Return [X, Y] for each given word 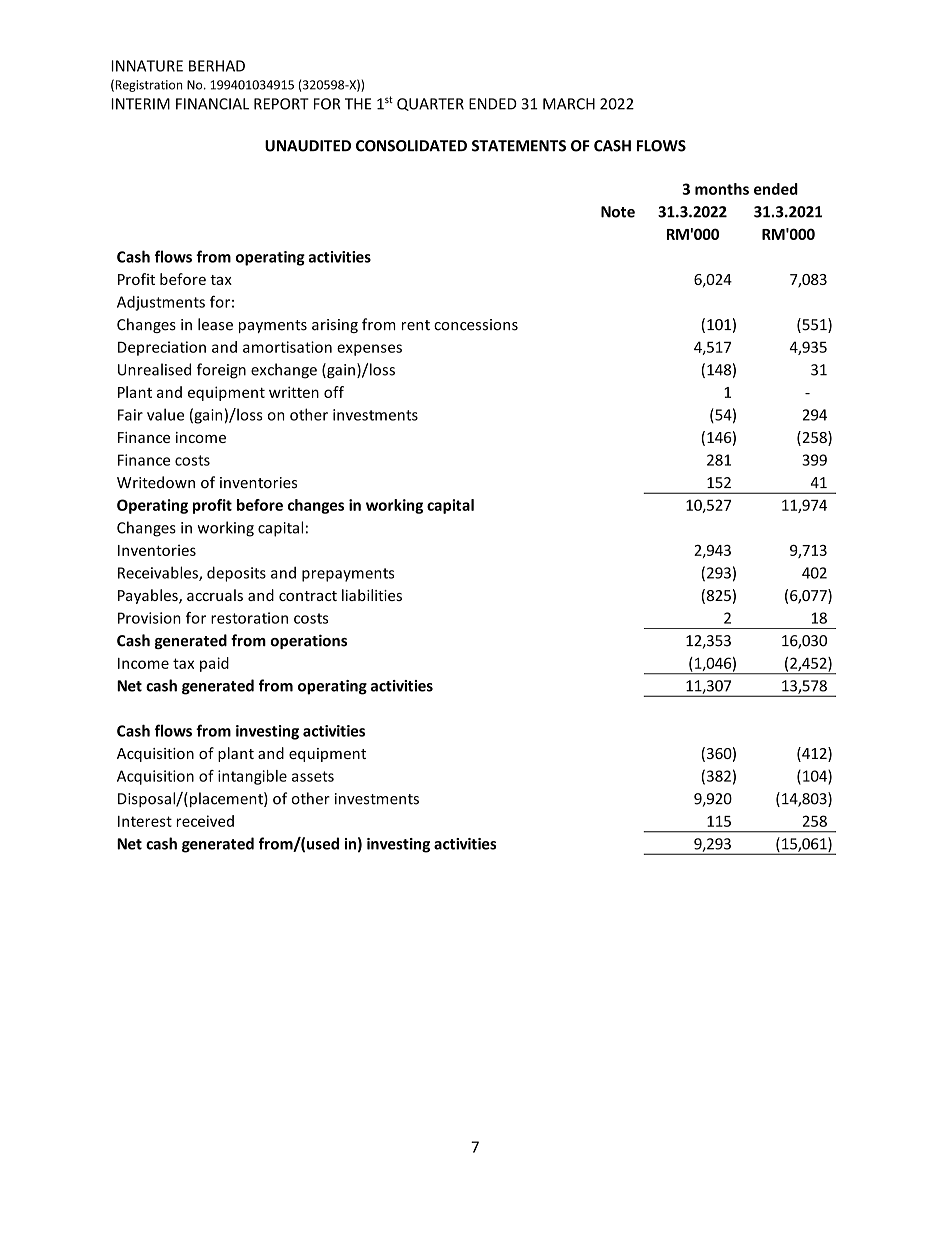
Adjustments [161, 303]
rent [416, 325]
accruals [215, 595]
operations [308, 641]
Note [618, 212]
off [334, 392]
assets [313, 776]
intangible [252, 777]
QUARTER [430, 104]
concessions [476, 325]
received [205, 821]
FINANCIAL [212, 104]
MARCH [569, 104]
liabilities [372, 595]
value [165, 414]
